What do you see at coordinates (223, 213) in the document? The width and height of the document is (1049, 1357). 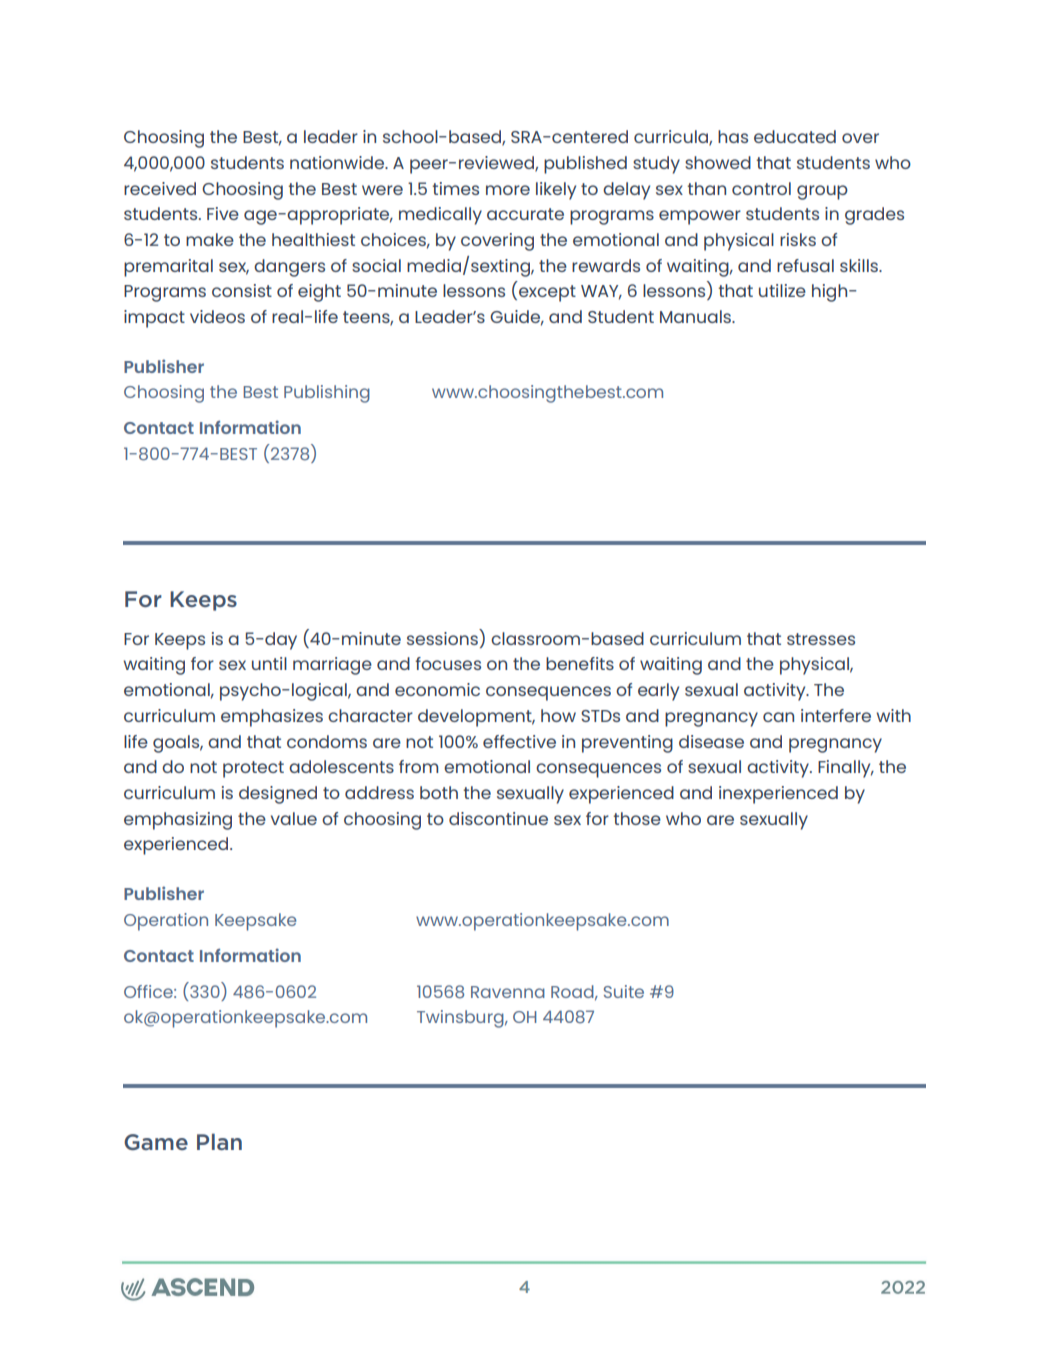 I see `Five` at bounding box center [223, 213].
